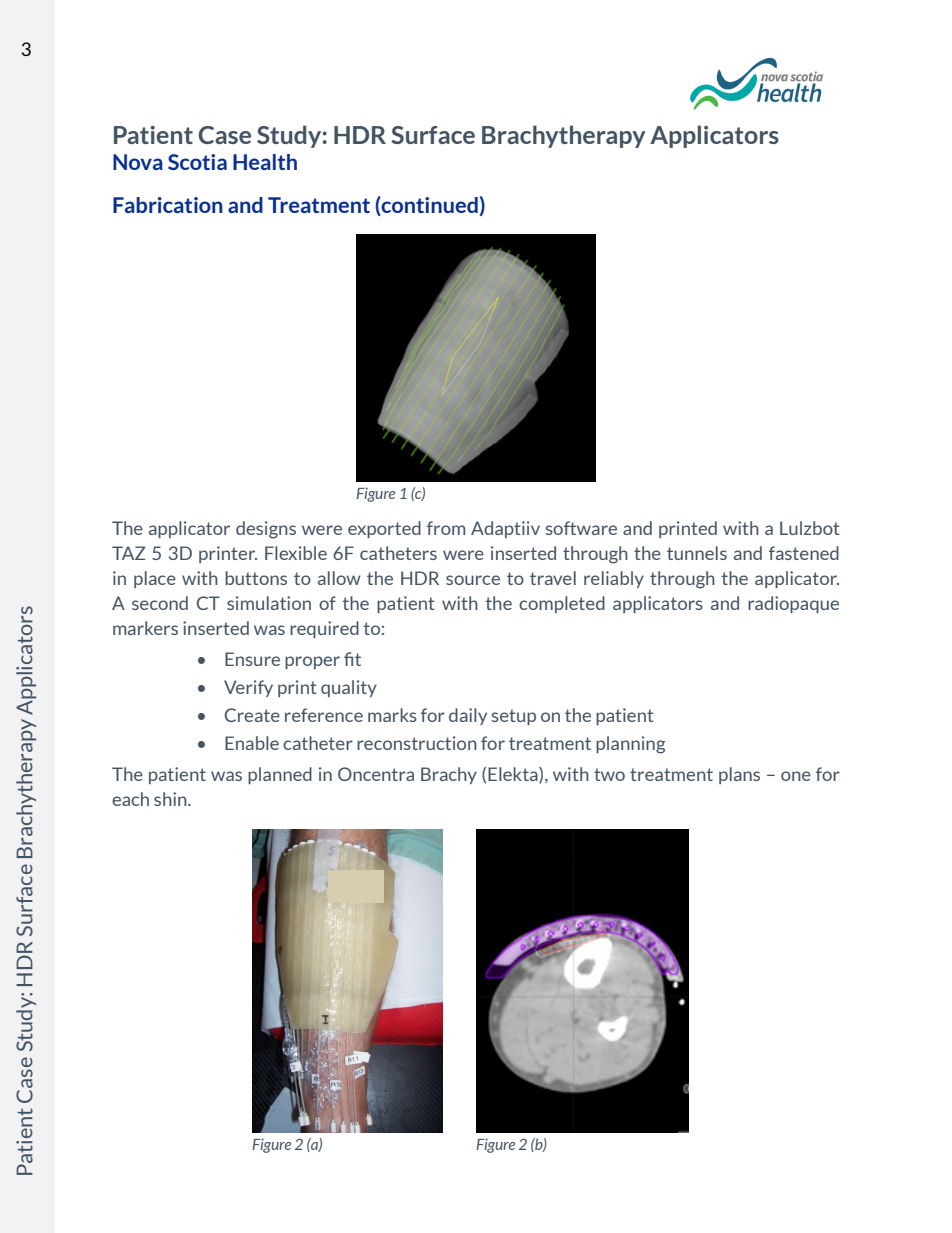 The height and width of the screenshot is (1233, 952). What do you see at coordinates (446, 528) in the screenshot?
I see `from` at bounding box center [446, 528].
